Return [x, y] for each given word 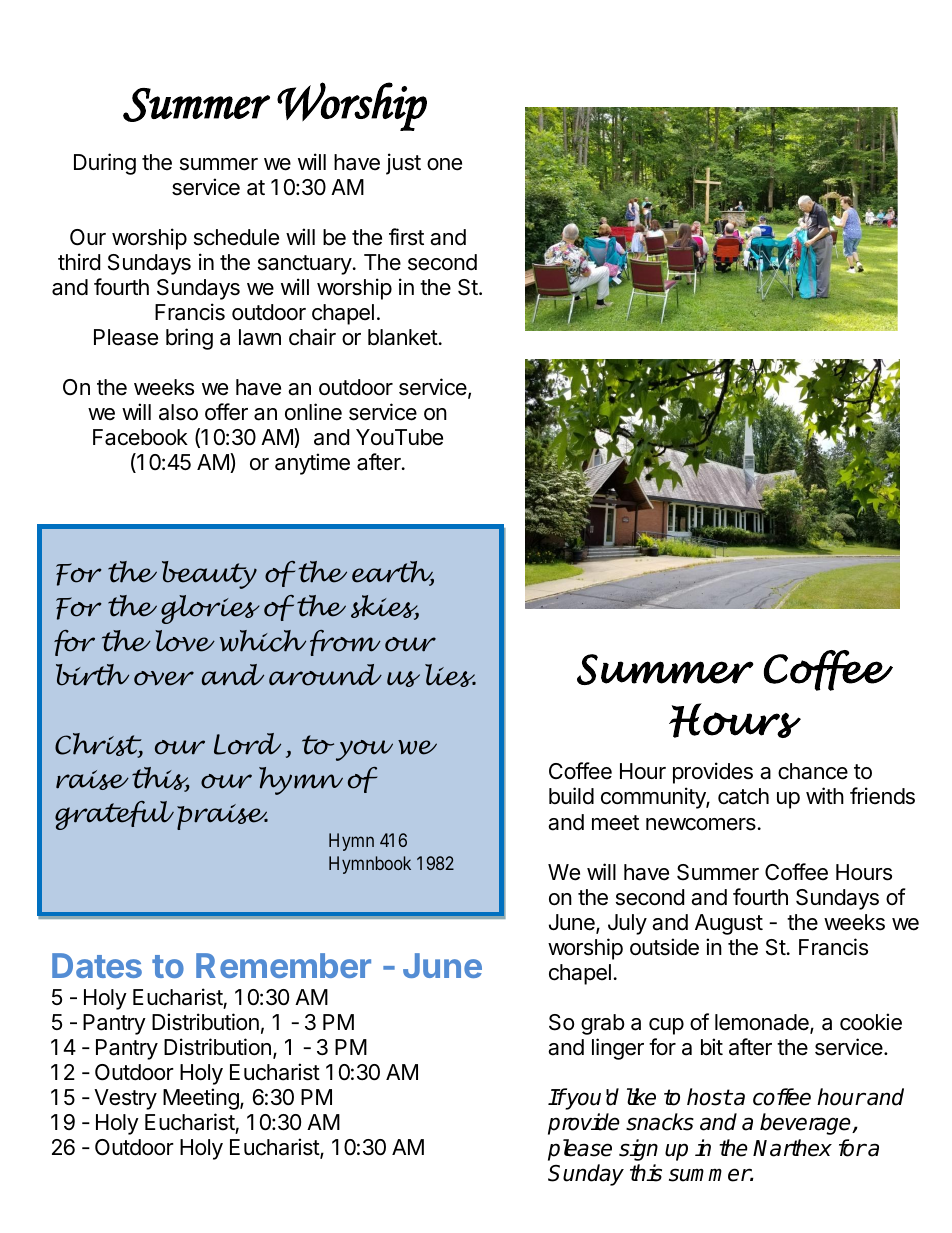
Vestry [125, 1099]
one [444, 164]
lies [450, 675]
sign [638, 1150]
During [105, 164]
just [403, 164]
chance [813, 771]
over [164, 678]
